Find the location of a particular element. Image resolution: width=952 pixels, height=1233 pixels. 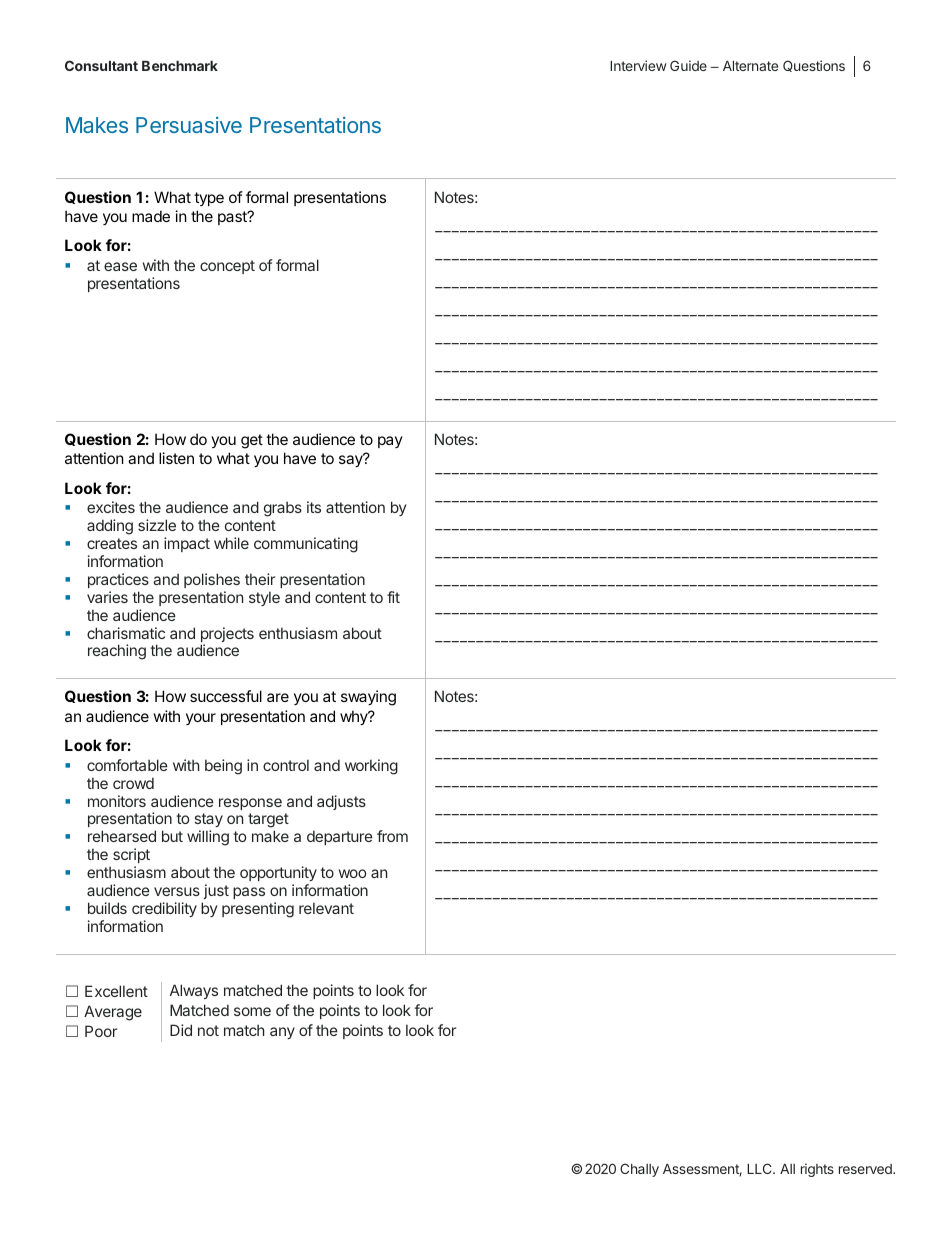

projects is located at coordinates (227, 636).
